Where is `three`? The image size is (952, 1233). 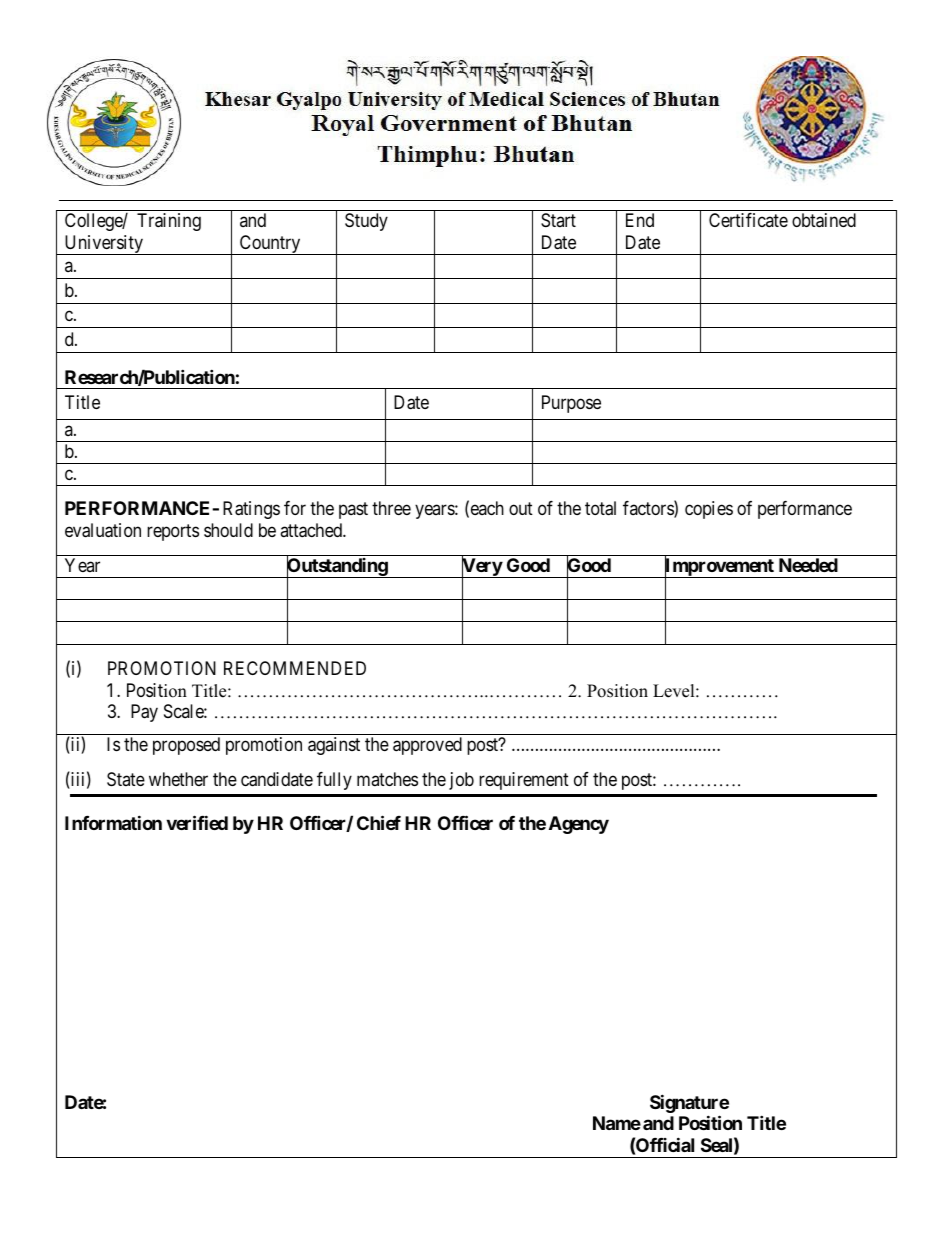
three is located at coordinates (391, 508).
